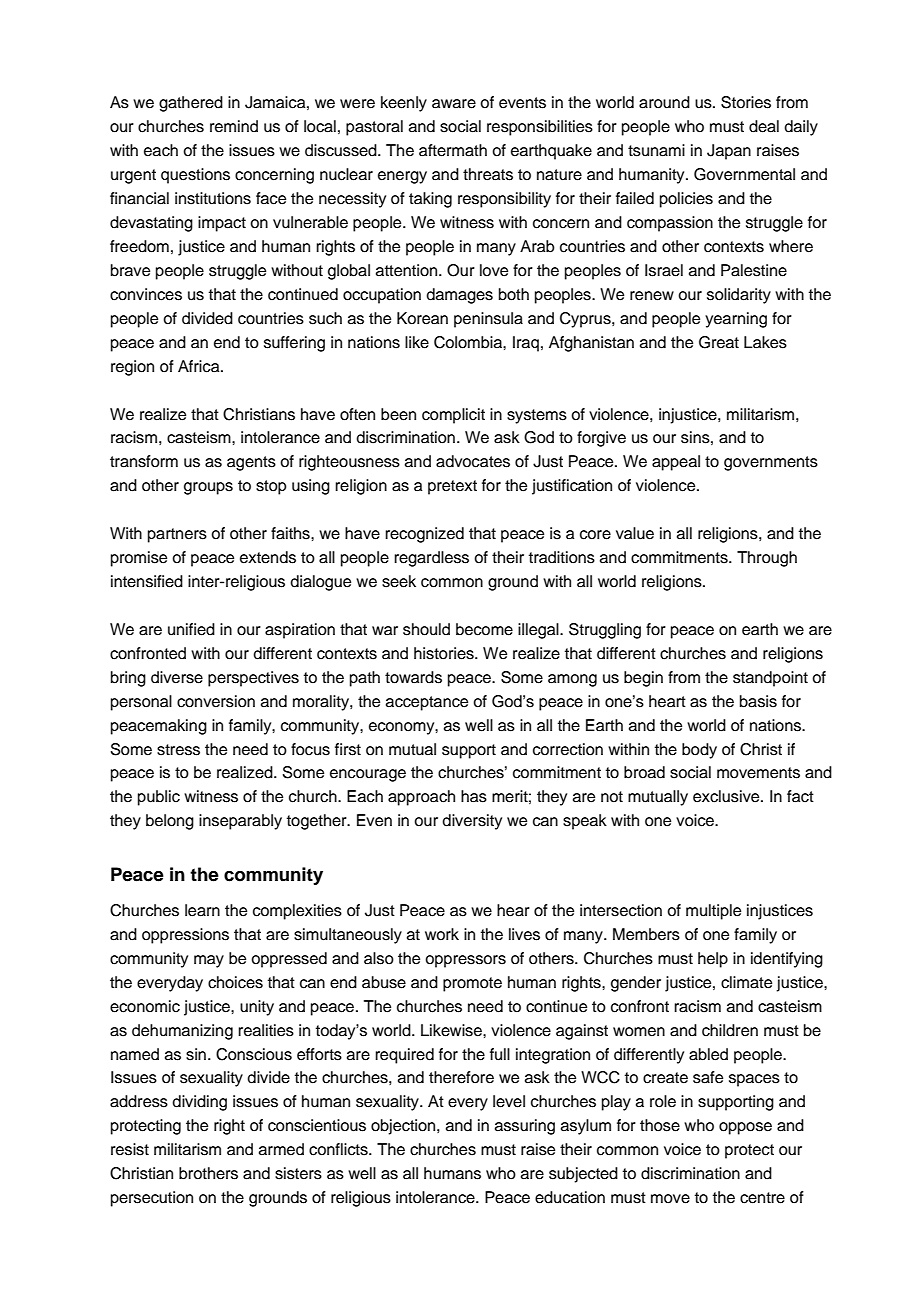 The width and height of the screenshot is (924, 1308). What do you see at coordinates (453, 150) in the screenshot?
I see `aftermath` at bounding box center [453, 150].
